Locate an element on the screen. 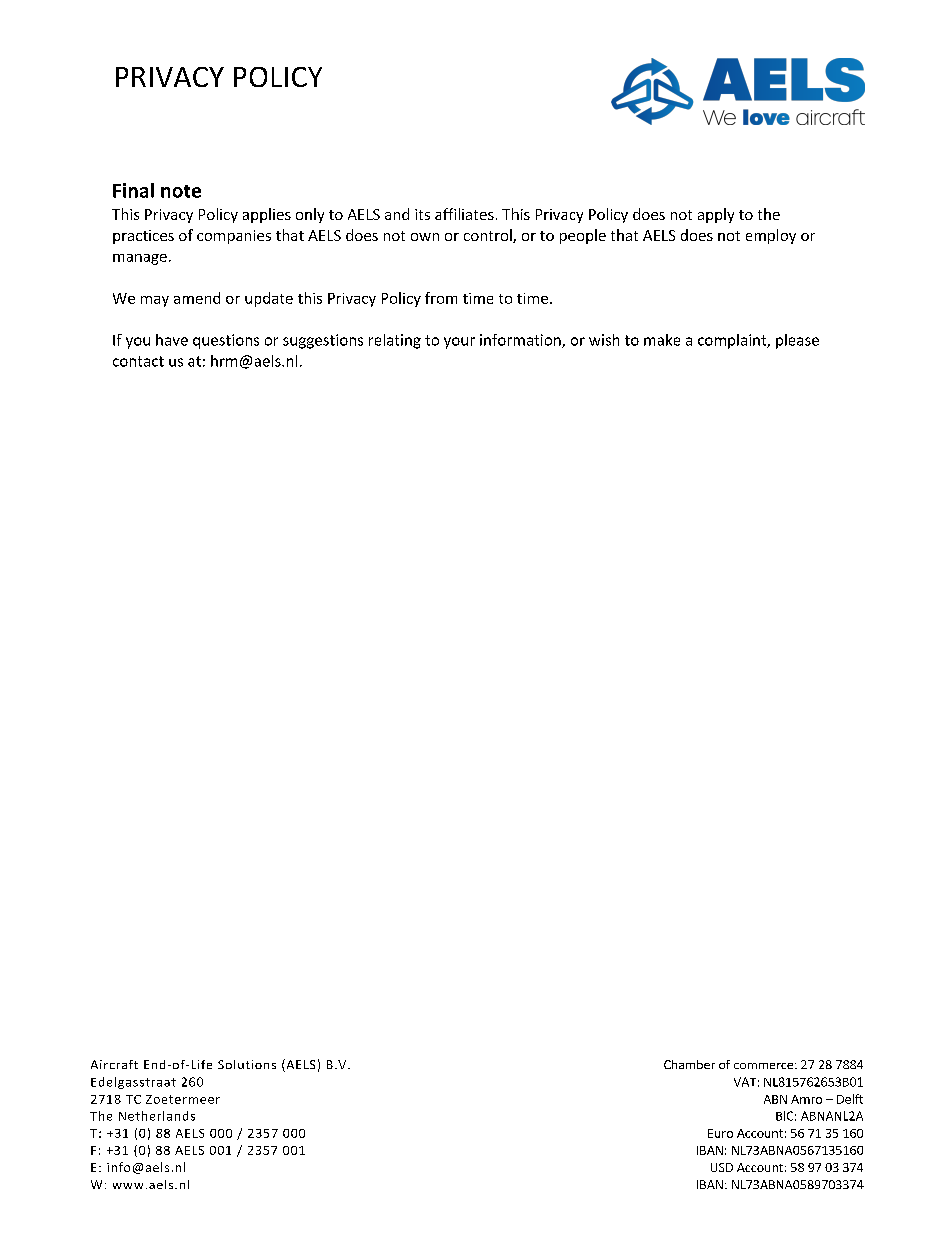 This screenshot has height=1233, width=952. USD is located at coordinates (722, 1167).
